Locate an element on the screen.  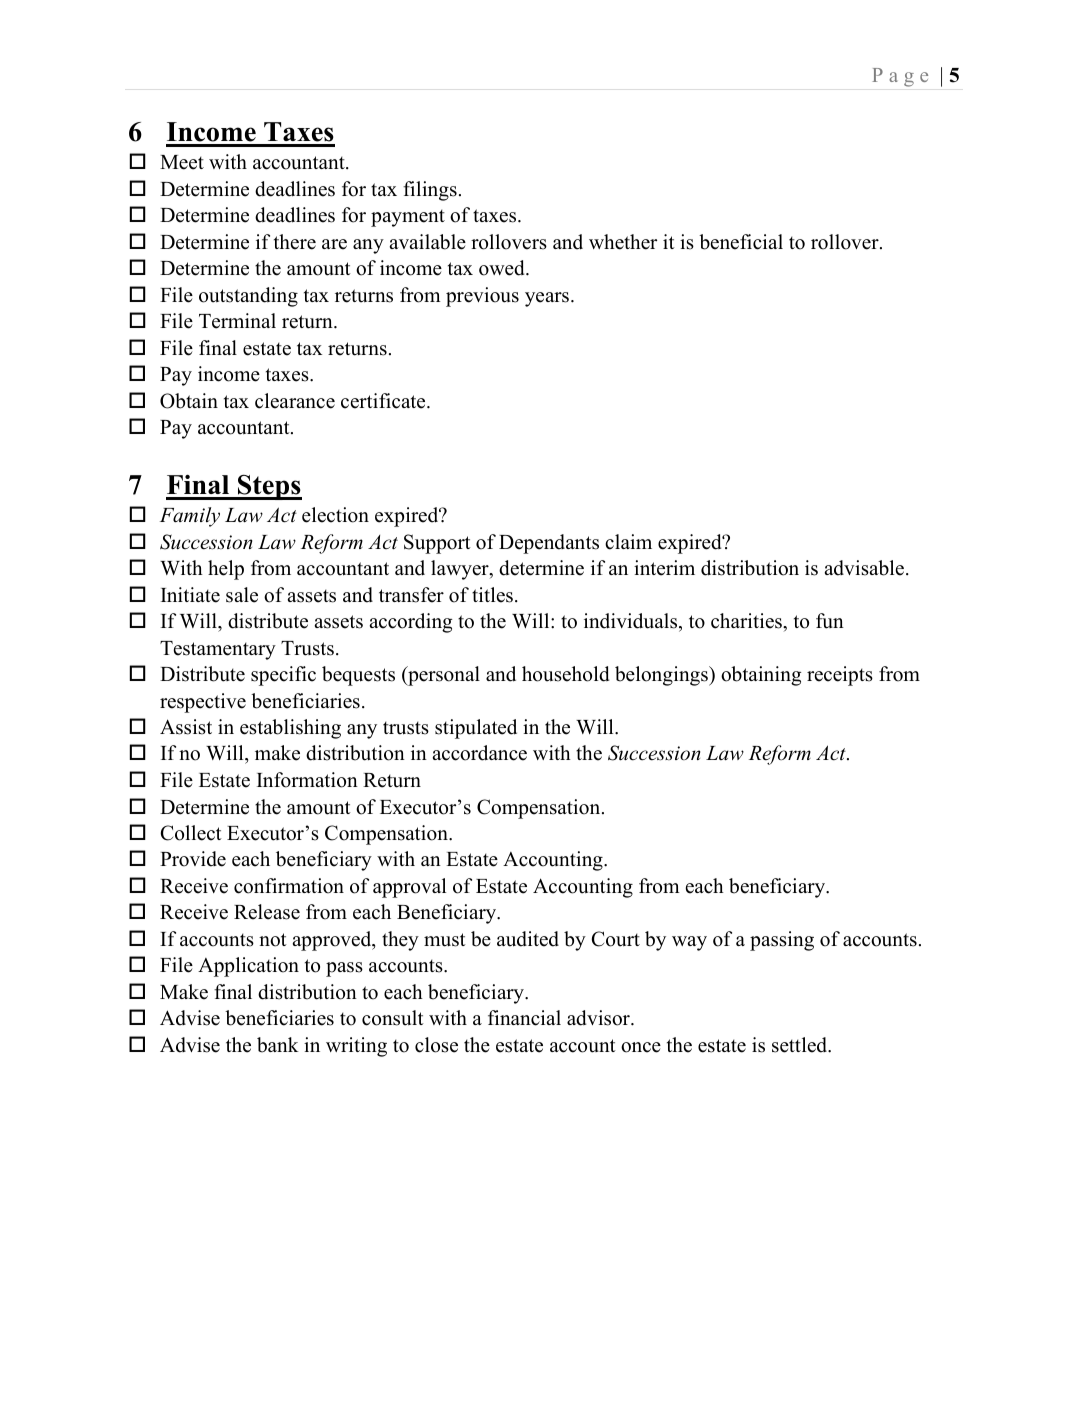
Meet is located at coordinates (182, 162).
